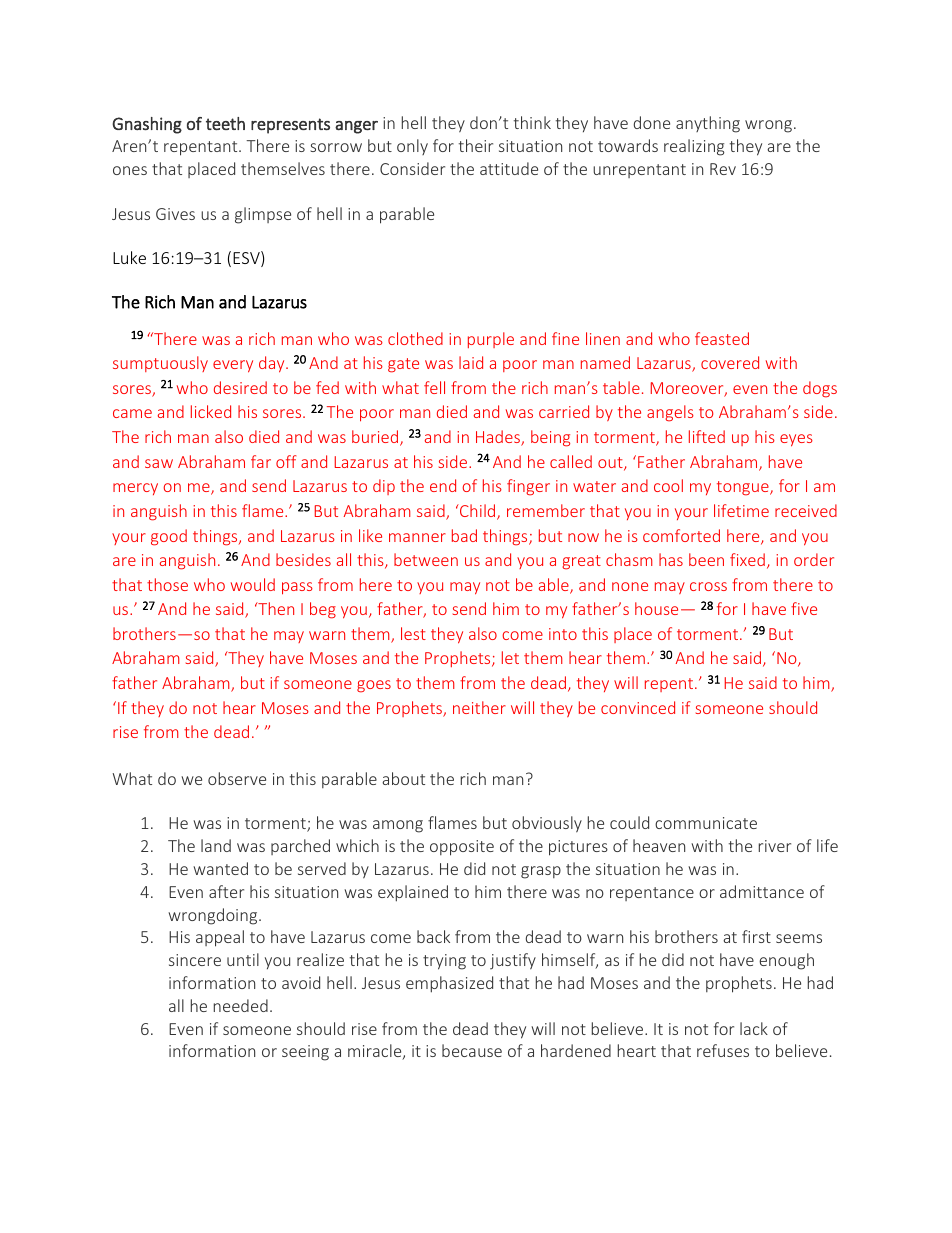 The width and height of the image is (952, 1233). Describe the element at coordinates (233, 366) in the image. I see `every` at that location.
